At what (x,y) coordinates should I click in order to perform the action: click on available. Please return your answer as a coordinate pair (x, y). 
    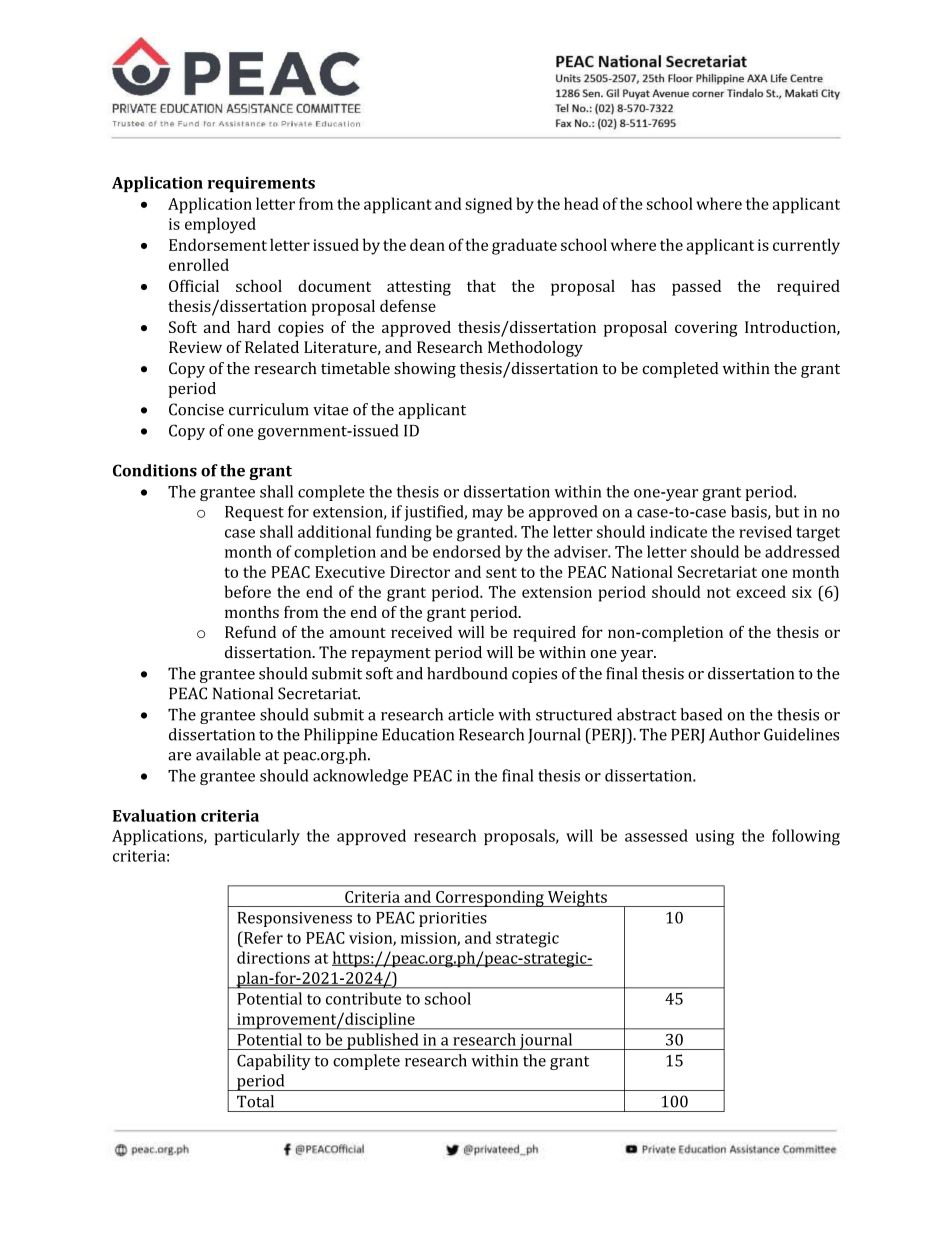
    Looking at the image, I should click on (228, 754).
